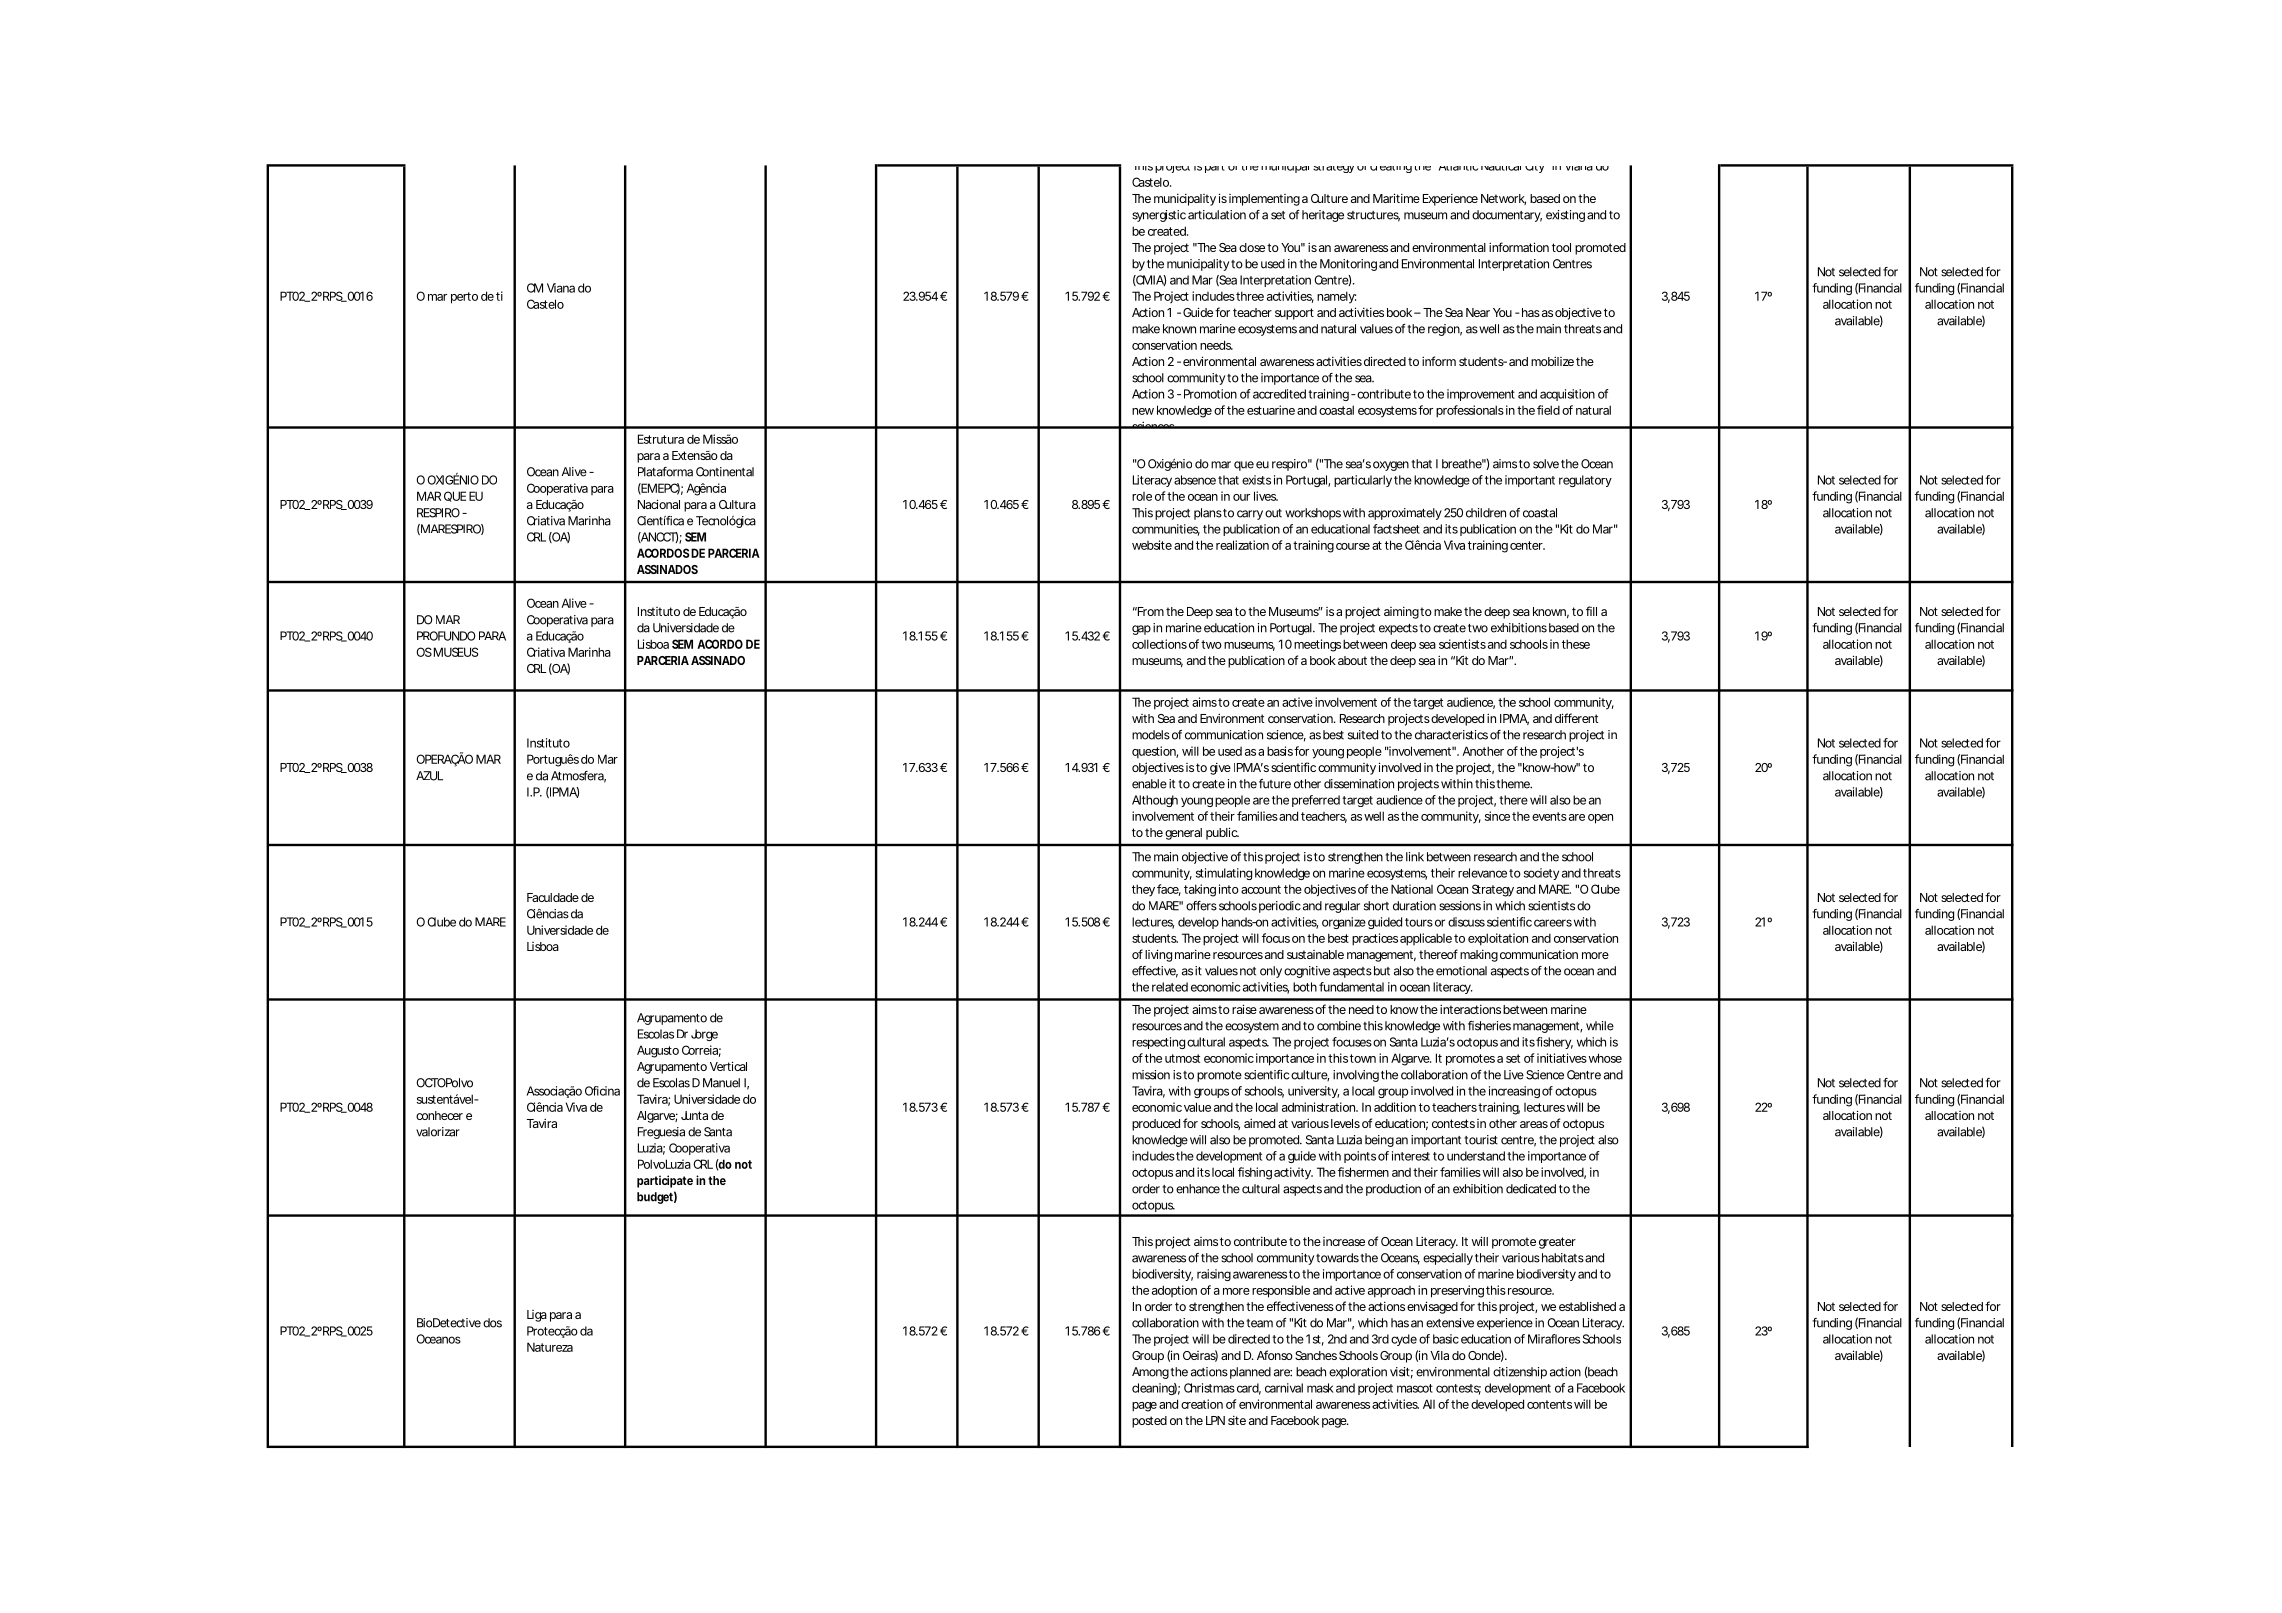 This image has width=2282, height=1613. What do you see at coordinates (1507, 216) in the image?
I see `documentary` at bounding box center [1507, 216].
